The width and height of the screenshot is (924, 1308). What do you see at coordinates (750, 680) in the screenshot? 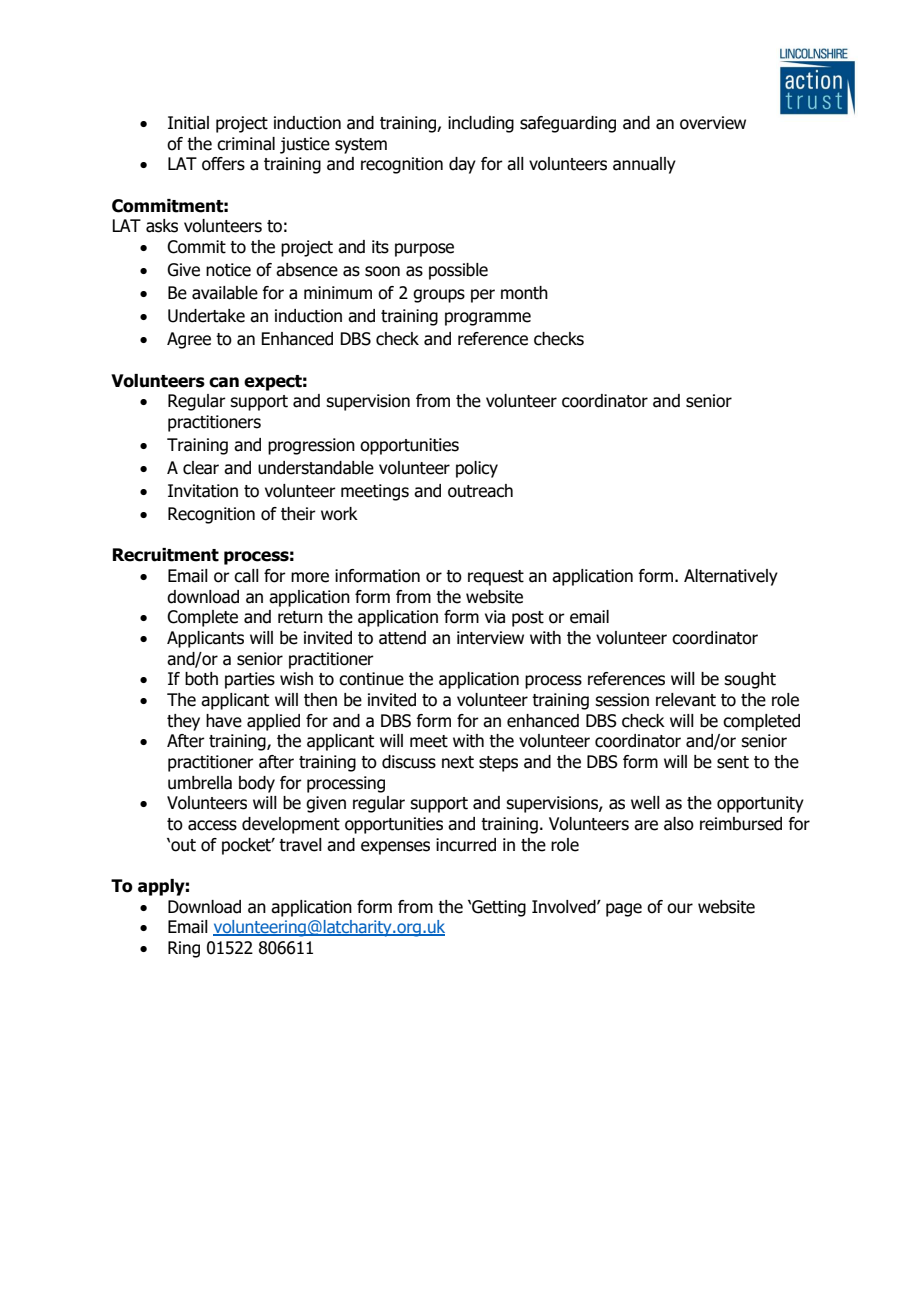
I see `sought` at bounding box center [750, 680].
